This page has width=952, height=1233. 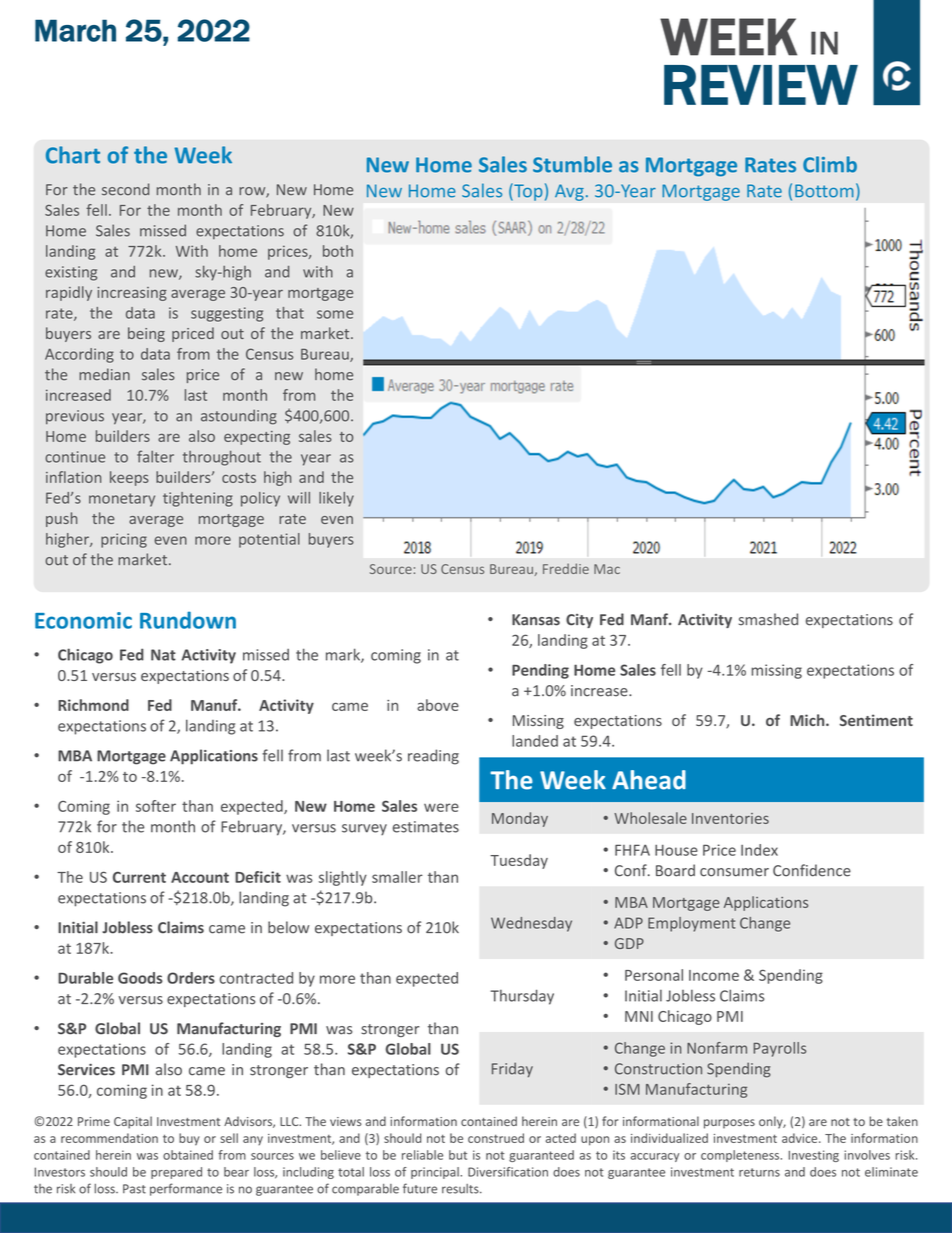 What do you see at coordinates (139, 877) in the page?
I see `Current` at bounding box center [139, 877].
